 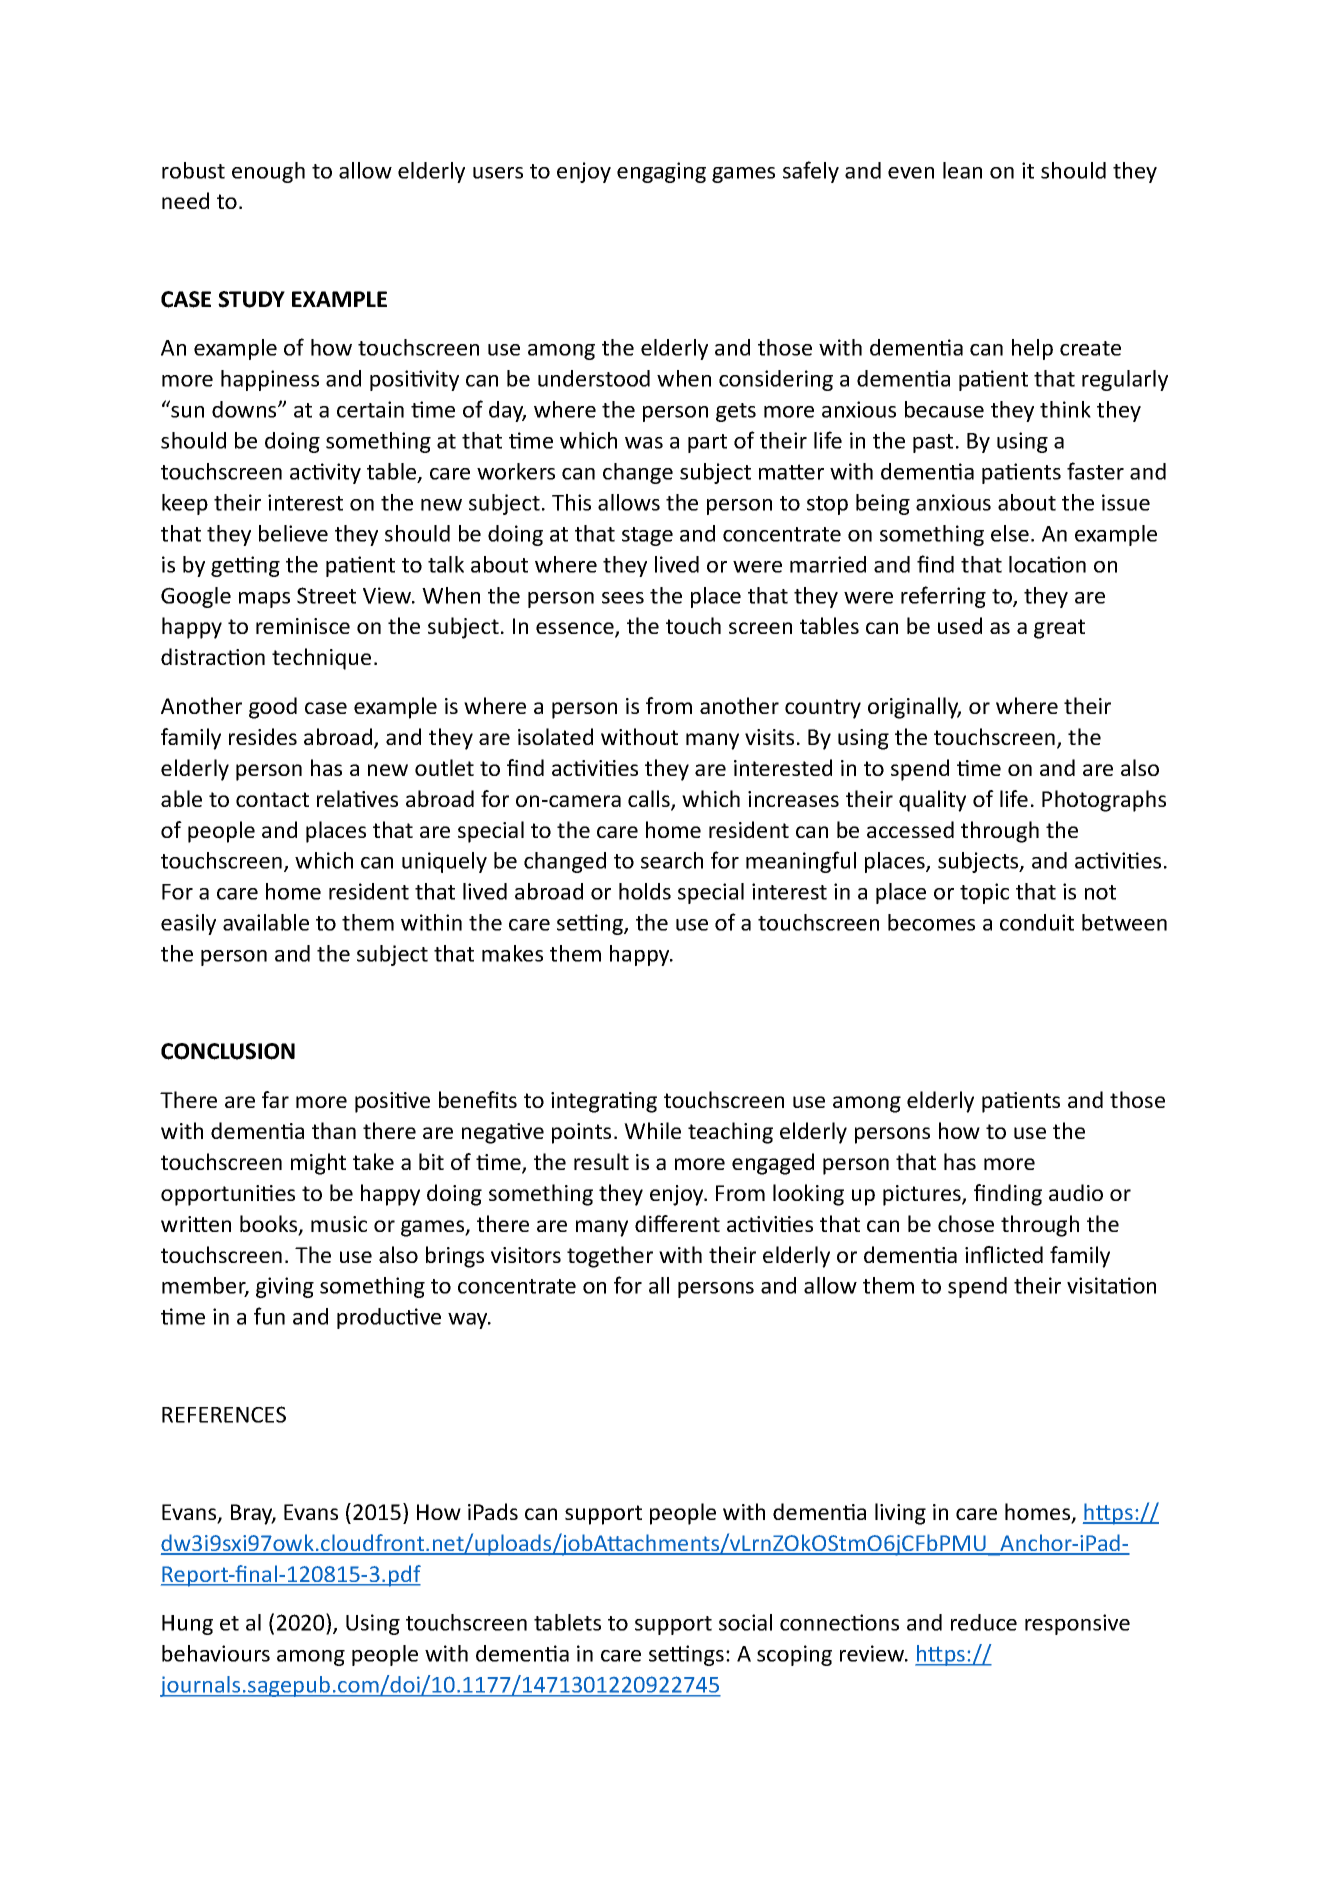 What do you see at coordinates (576, 629) in the document?
I see `essence` at bounding box center [576, 629].
